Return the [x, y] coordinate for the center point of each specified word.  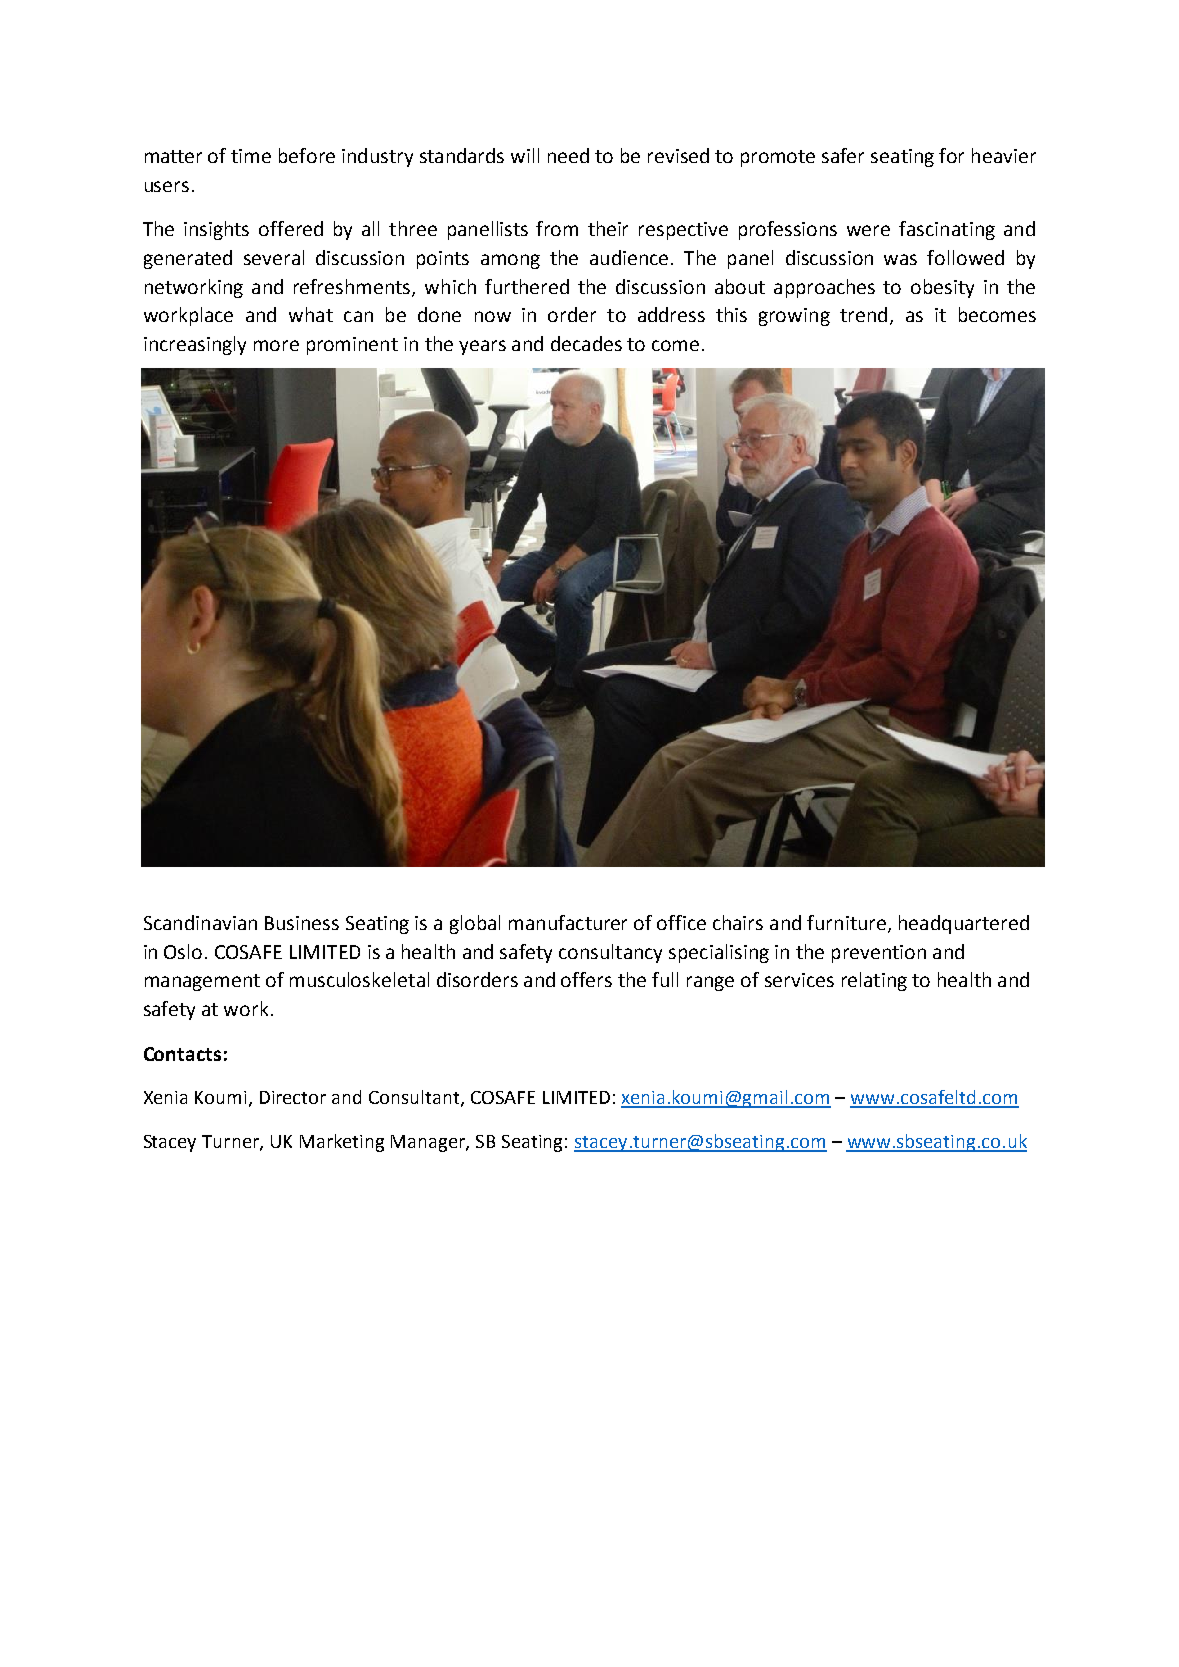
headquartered [964, 924]
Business [302, 923]
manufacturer [568, 922]
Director [293, 1097]
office [681, 922]
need [568, 155]
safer [843, 155]
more [276, 345]
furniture [846, 922]
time [251, 156]
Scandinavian [200, 922]
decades [586, 343]
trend [863, 314]
